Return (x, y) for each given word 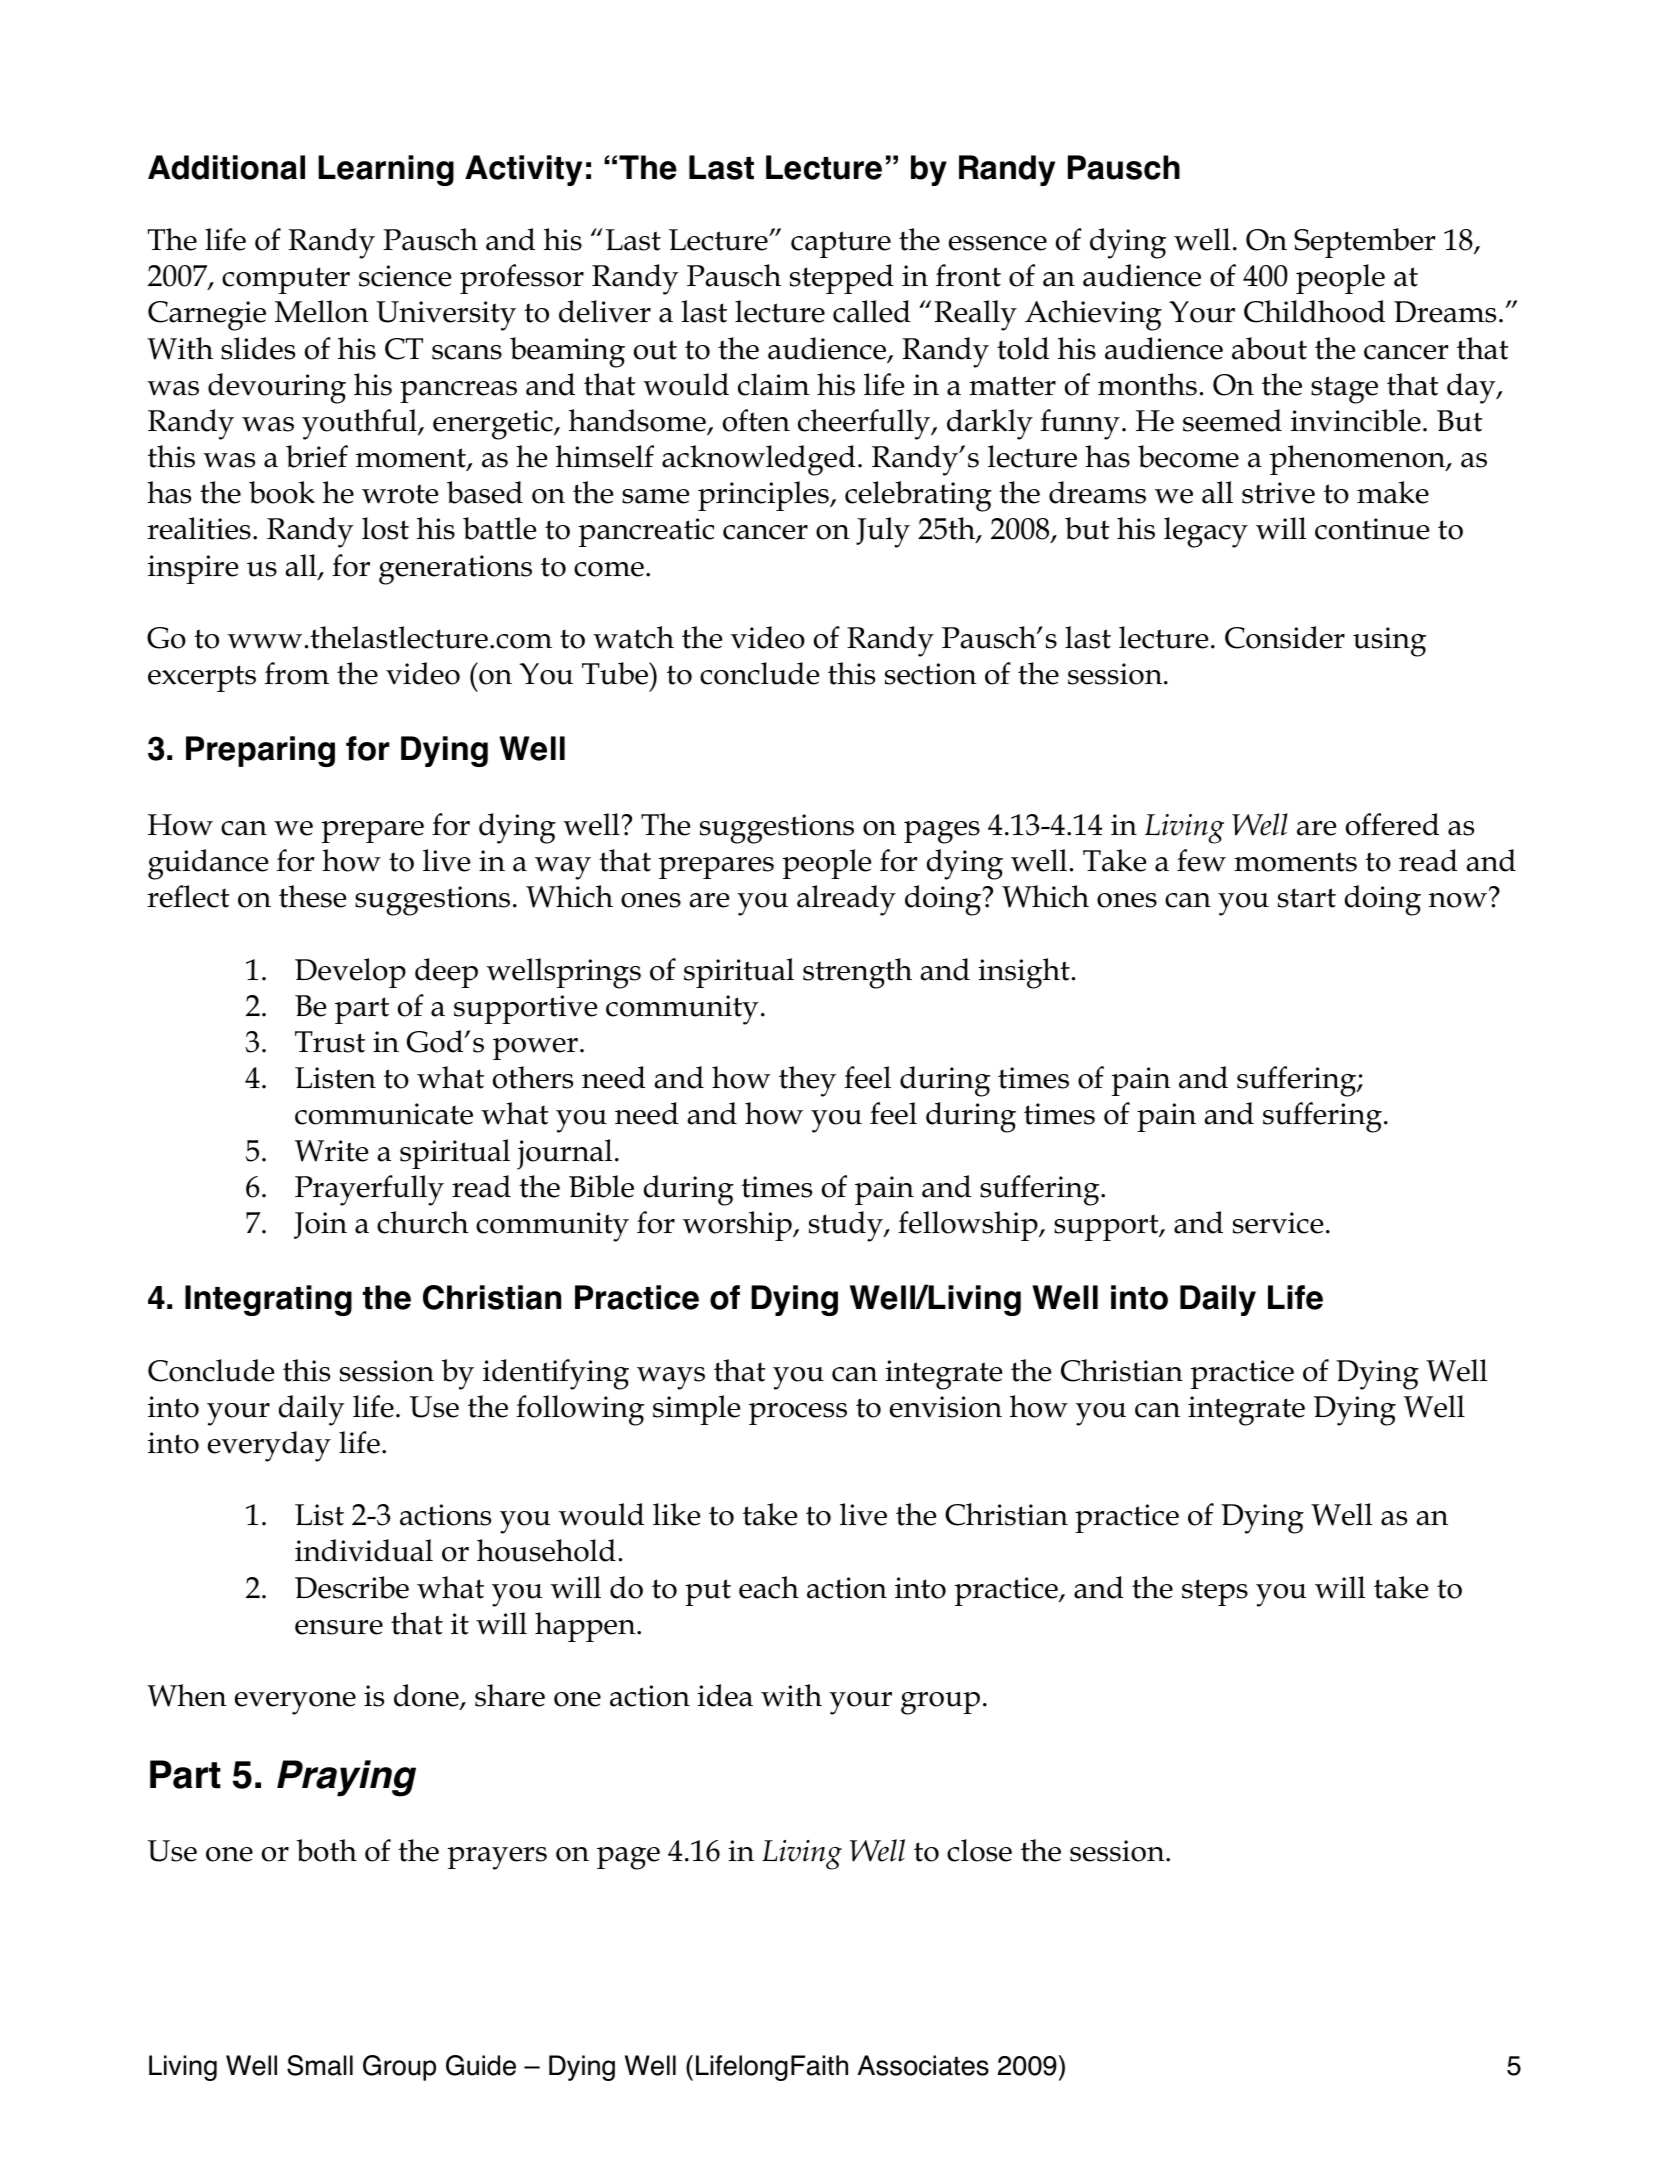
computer (286, 280)
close (979, 1850)
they (807, 1081)
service (1278, 1223)
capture (841, 244)
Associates (923, 2065)
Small (320, 2065)
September (1364, 243)
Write (332, 1151)
